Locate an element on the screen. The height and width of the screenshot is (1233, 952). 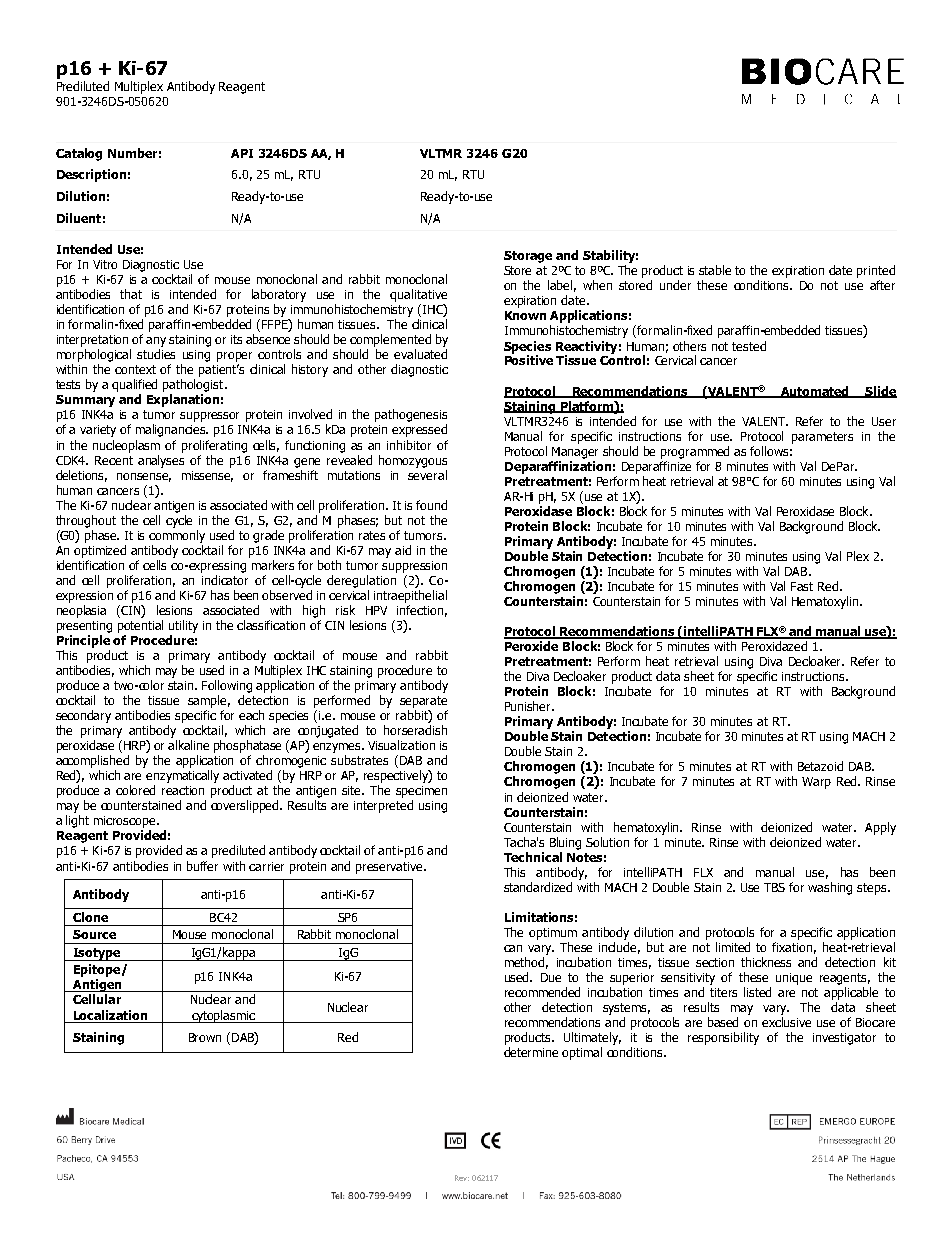
buffer is located at coordinates (202, 866).
